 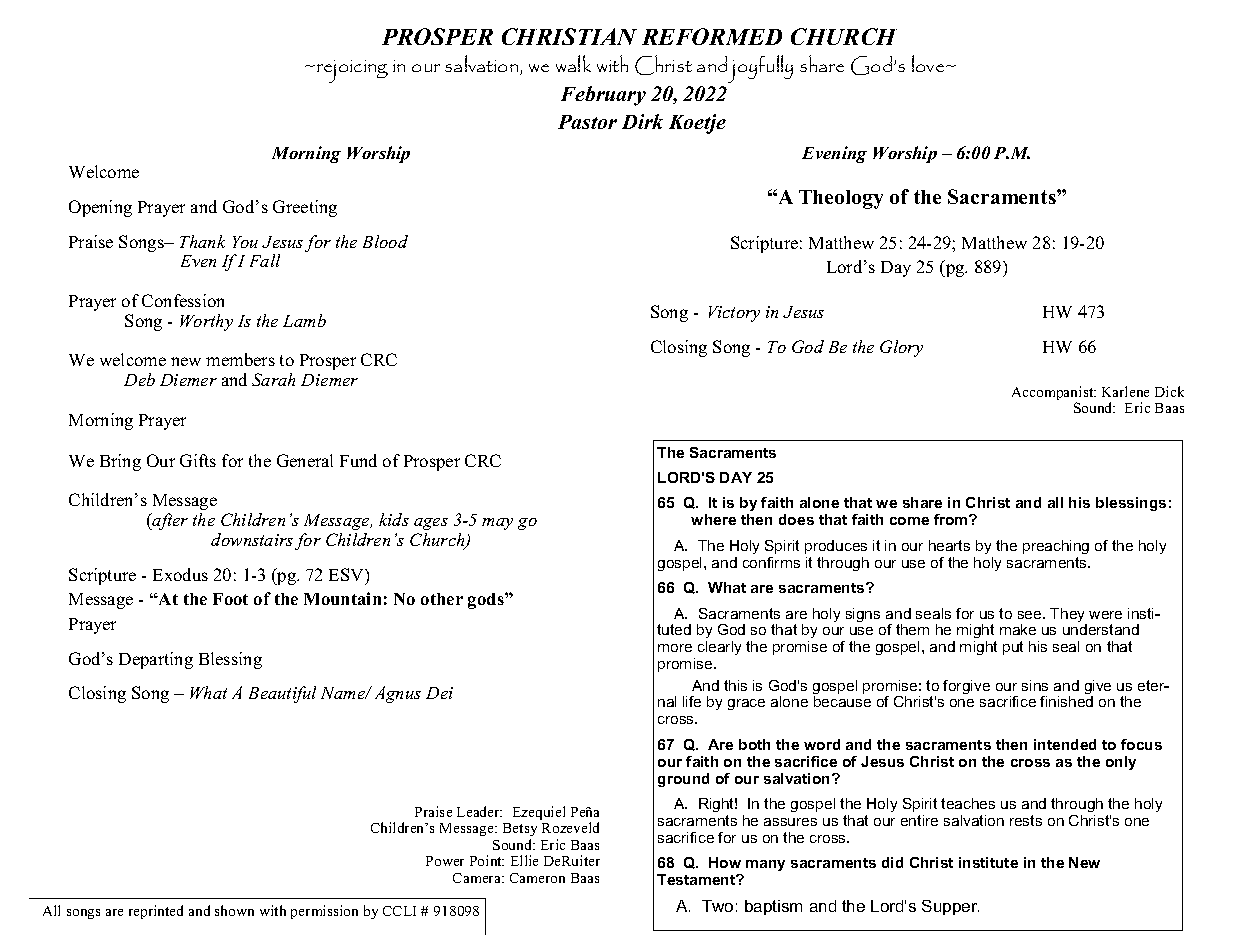 What do you see at coordinates (929, 63) in the document?
I see `love` at bounding box center [929, 63].
